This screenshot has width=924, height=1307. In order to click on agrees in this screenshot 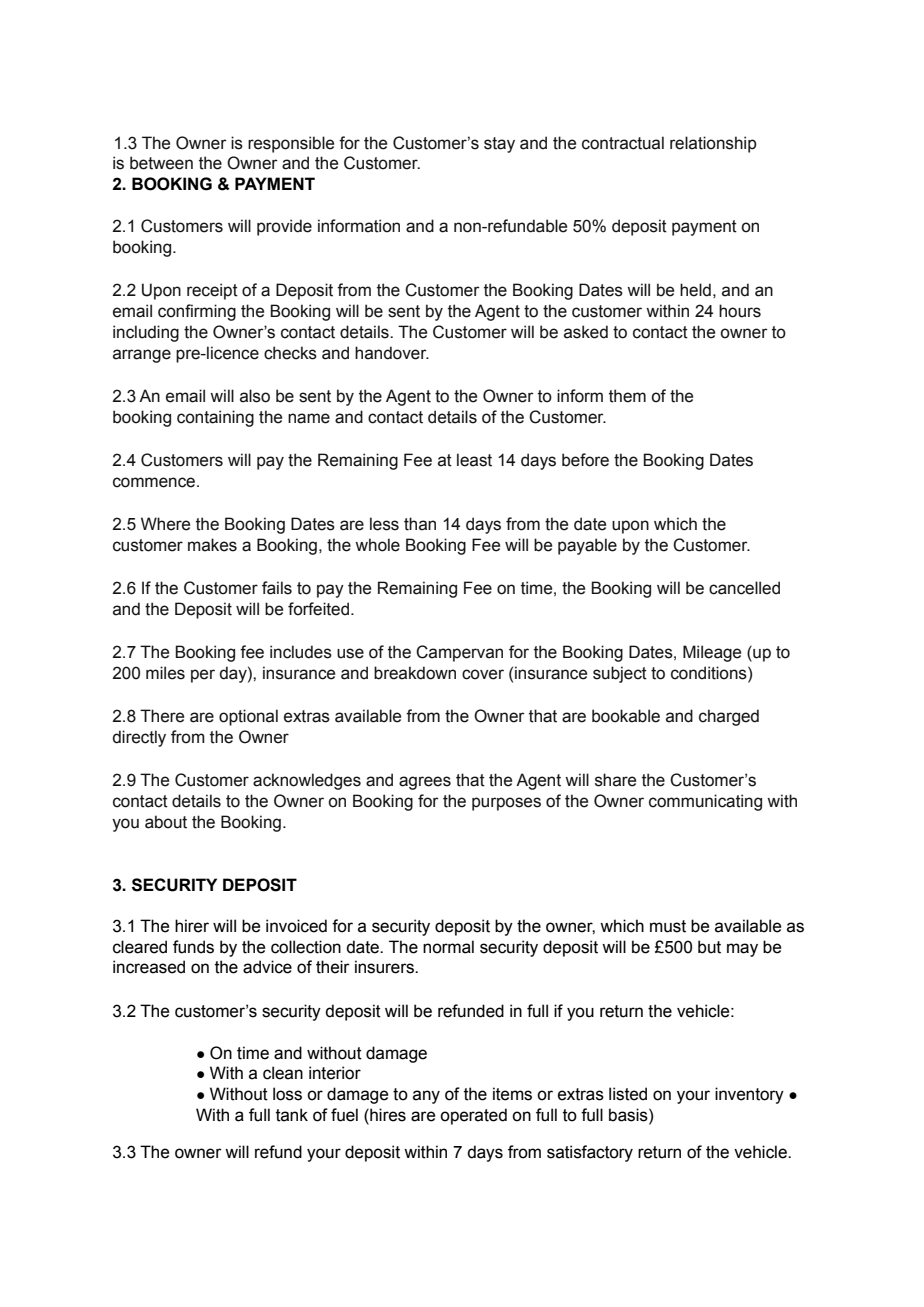, I will do `click(425, 783)`.
